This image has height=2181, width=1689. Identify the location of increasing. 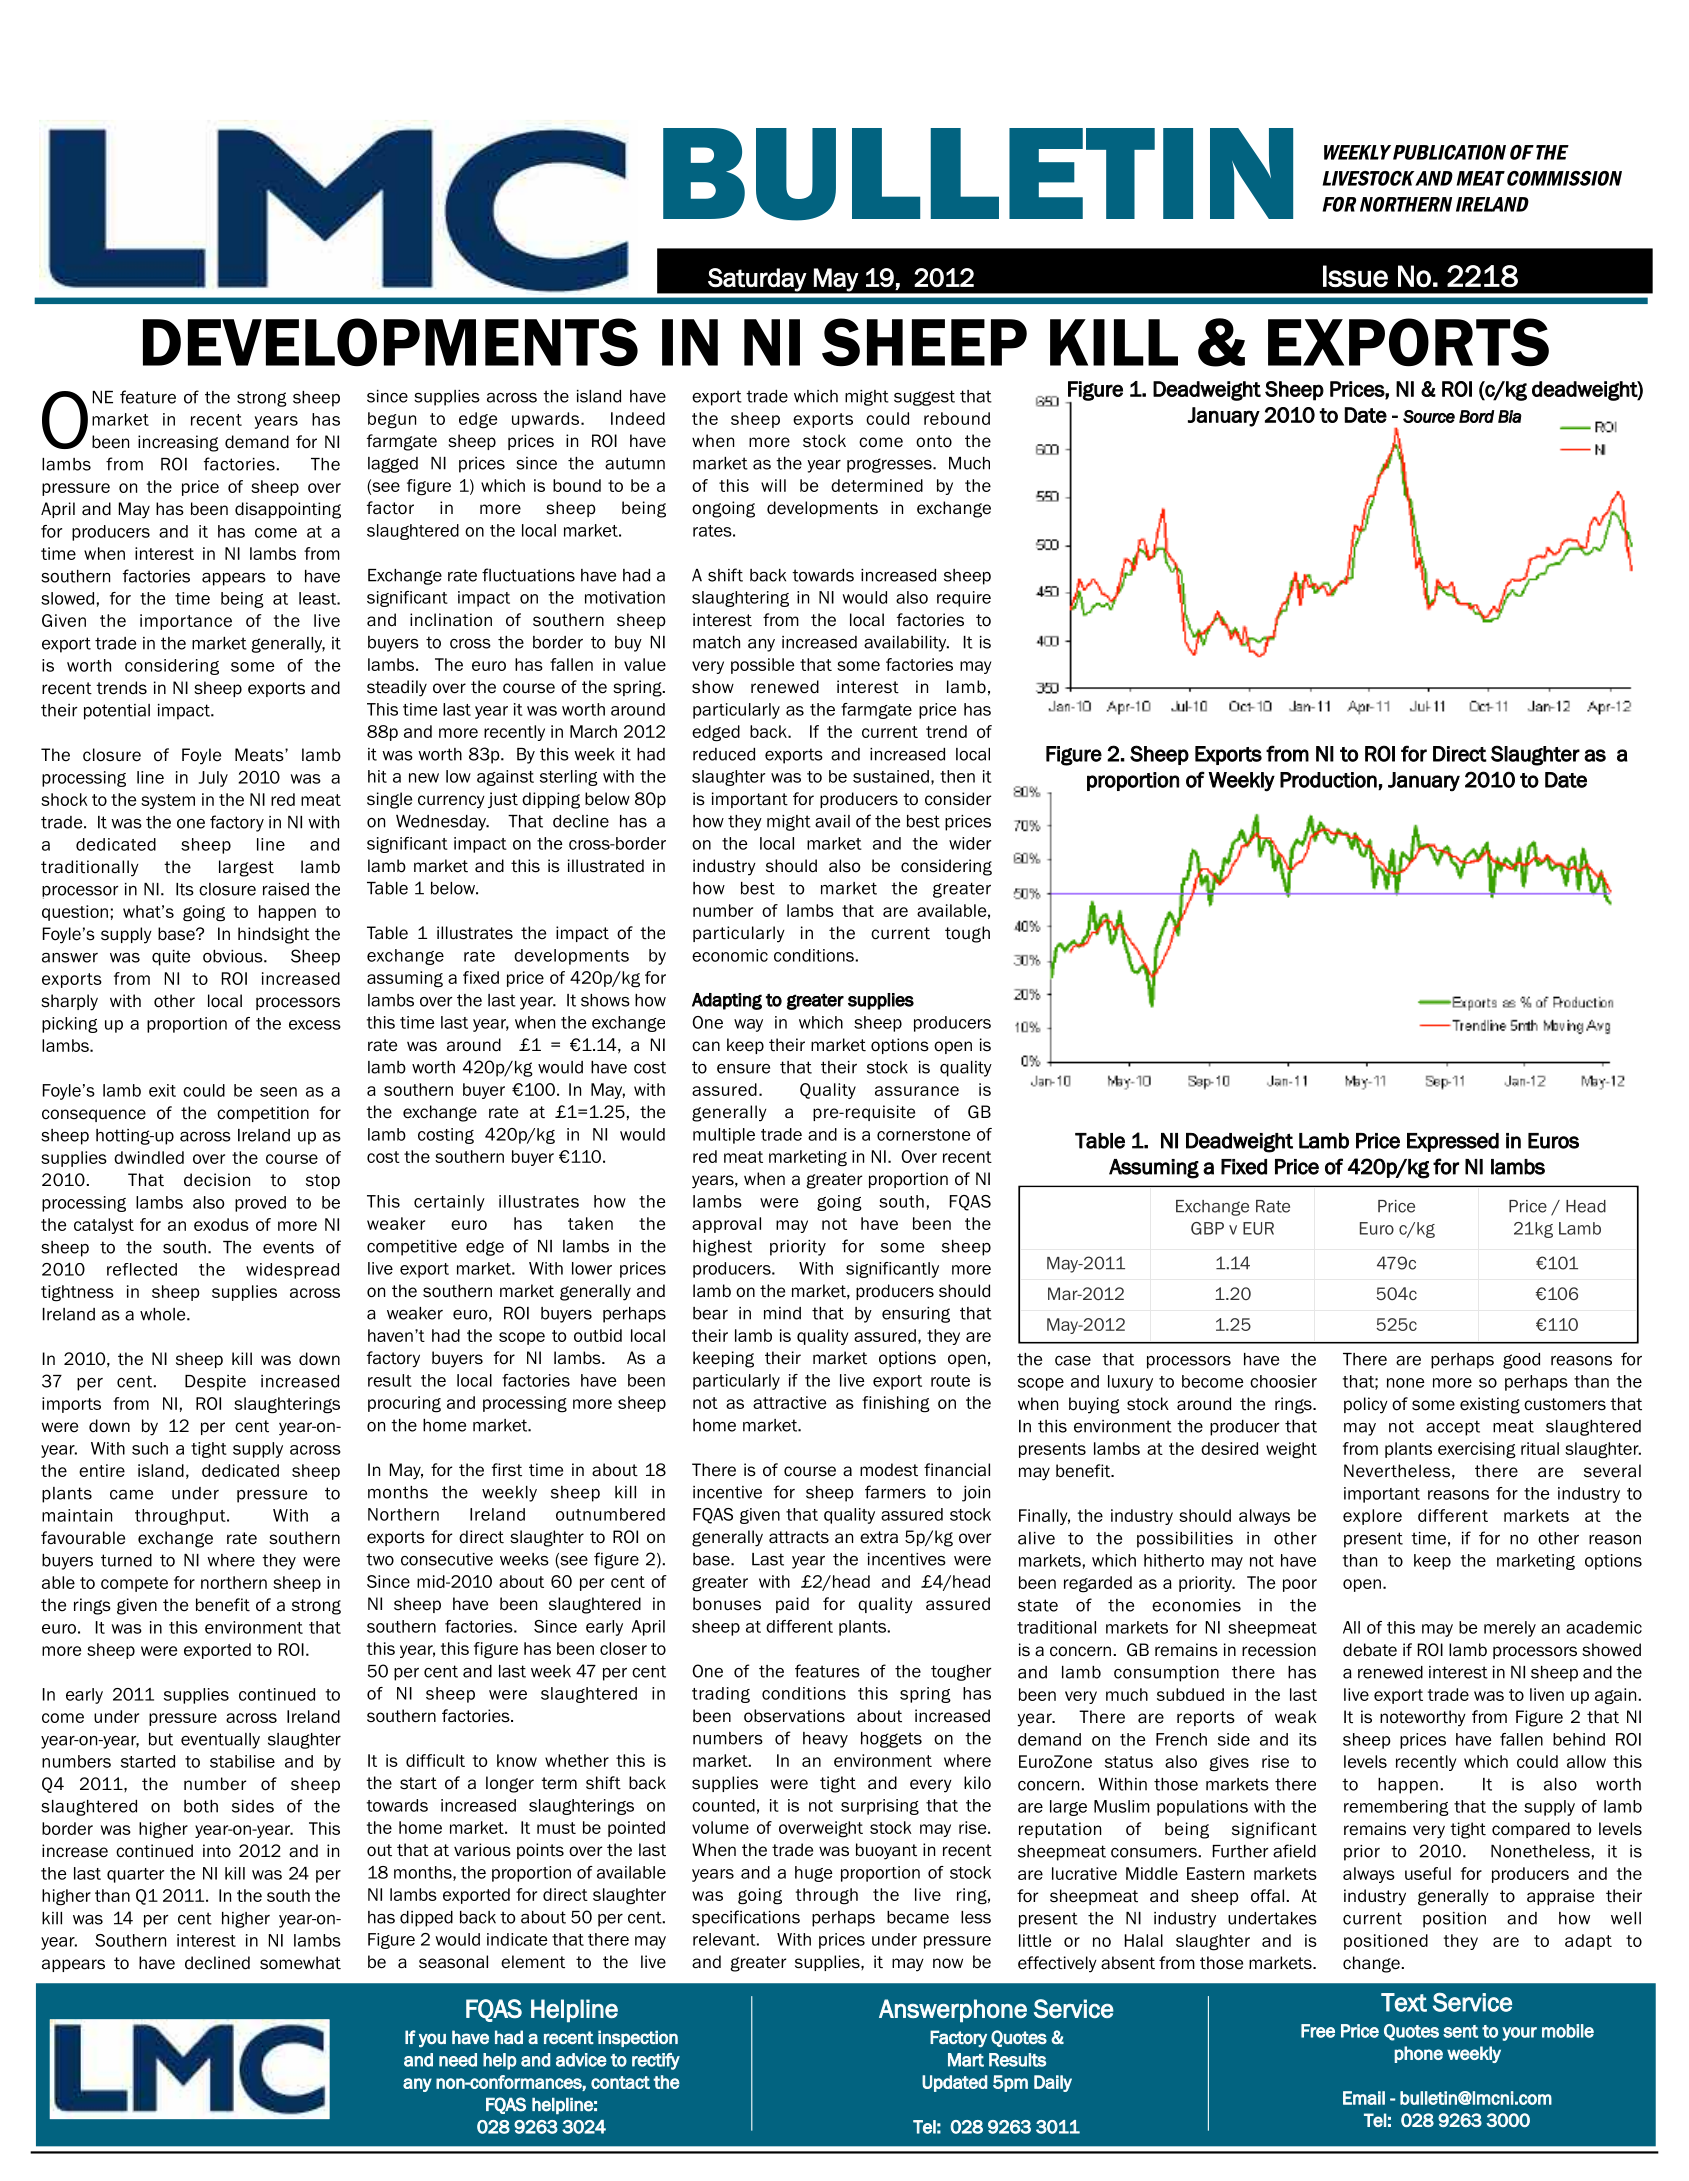
(178, 443).
